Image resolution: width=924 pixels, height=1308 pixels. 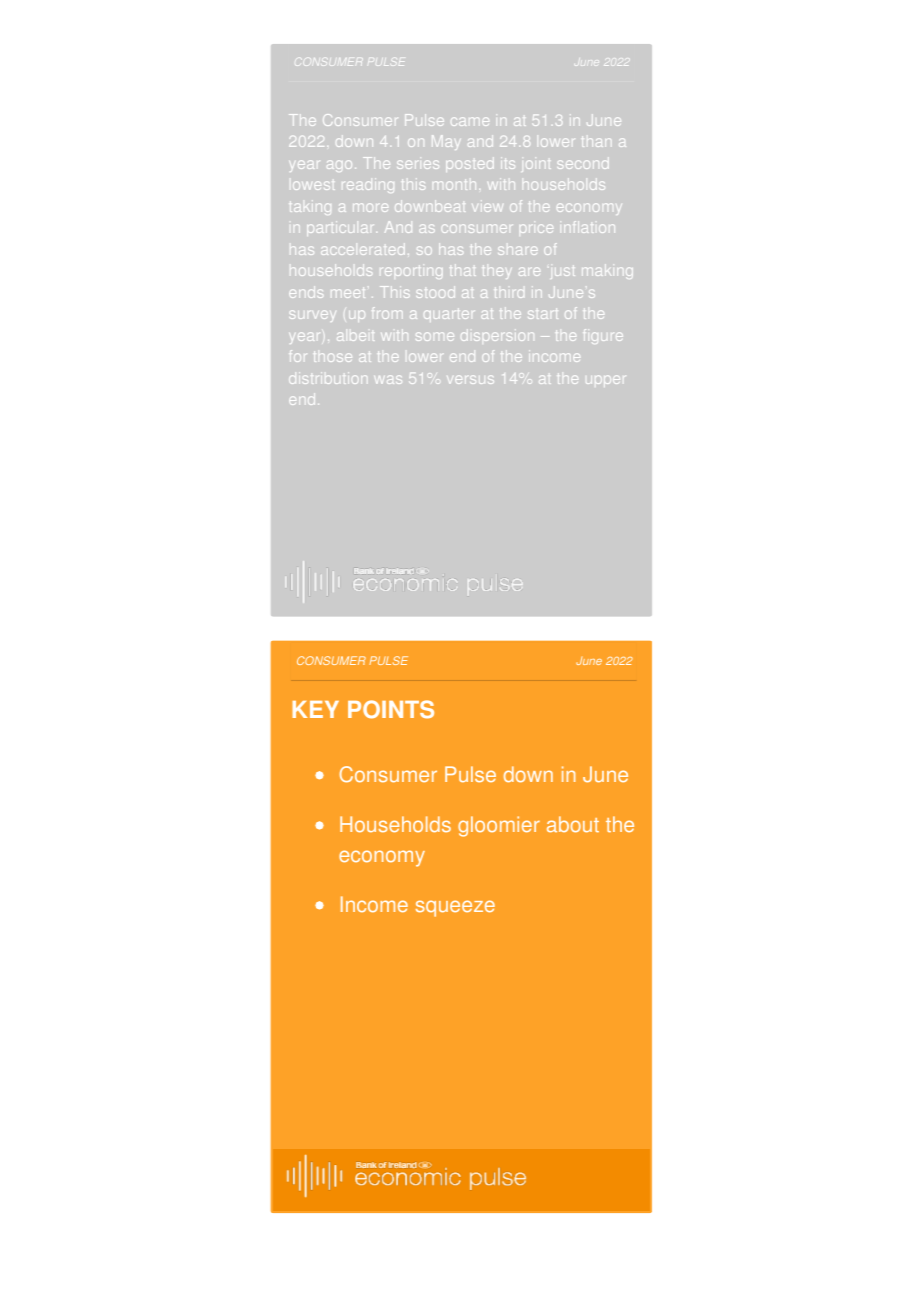 I want to click on about, so click(x=573, y=824).
